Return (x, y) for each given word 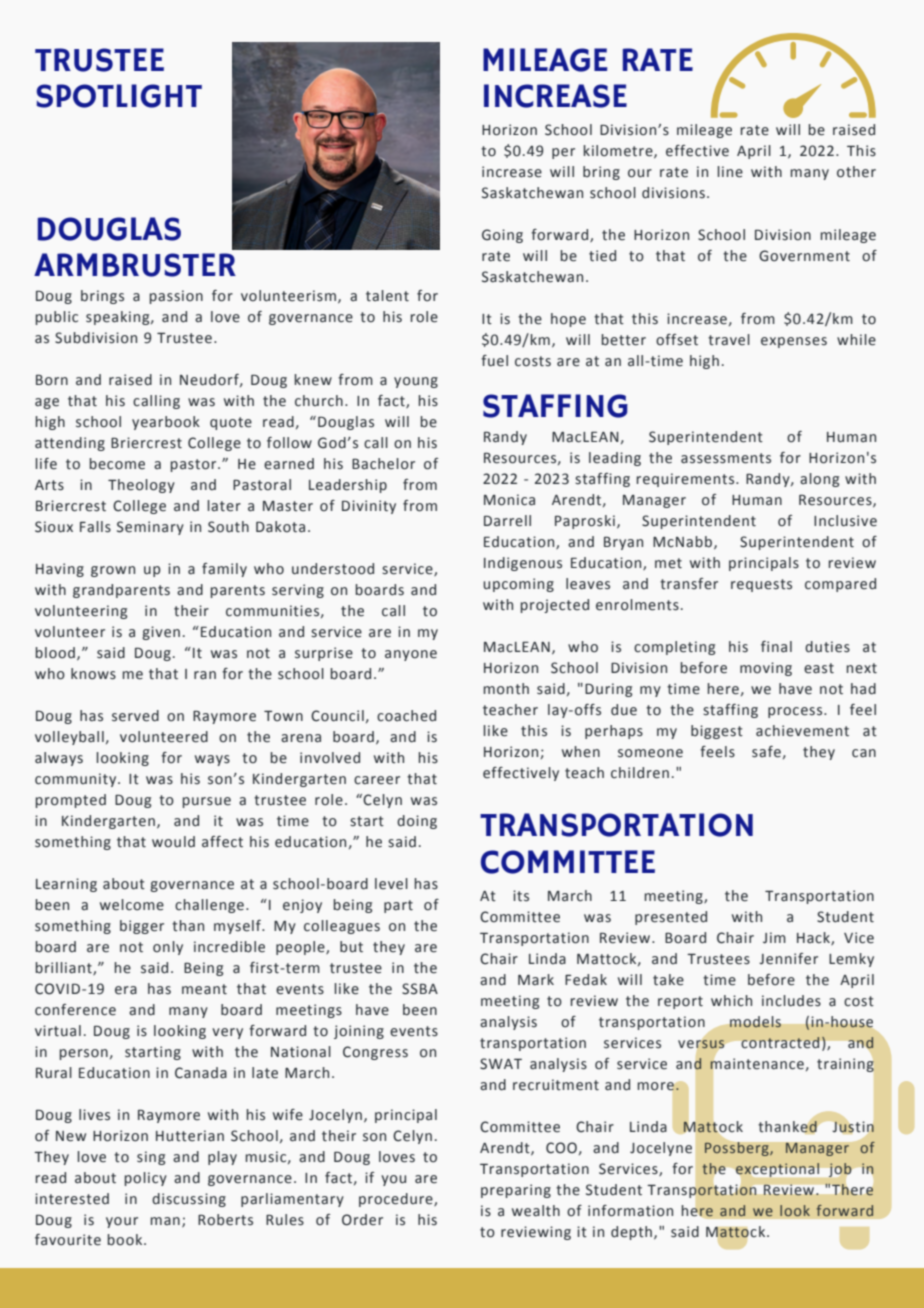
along (819, 480)
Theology (141, 486)
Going (502, 236)
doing (417, 822)
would (173, 842)
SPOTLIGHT (119, 96)
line (730, 172)
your (122, 1222)
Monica (509, 500)
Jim (774, 938)
